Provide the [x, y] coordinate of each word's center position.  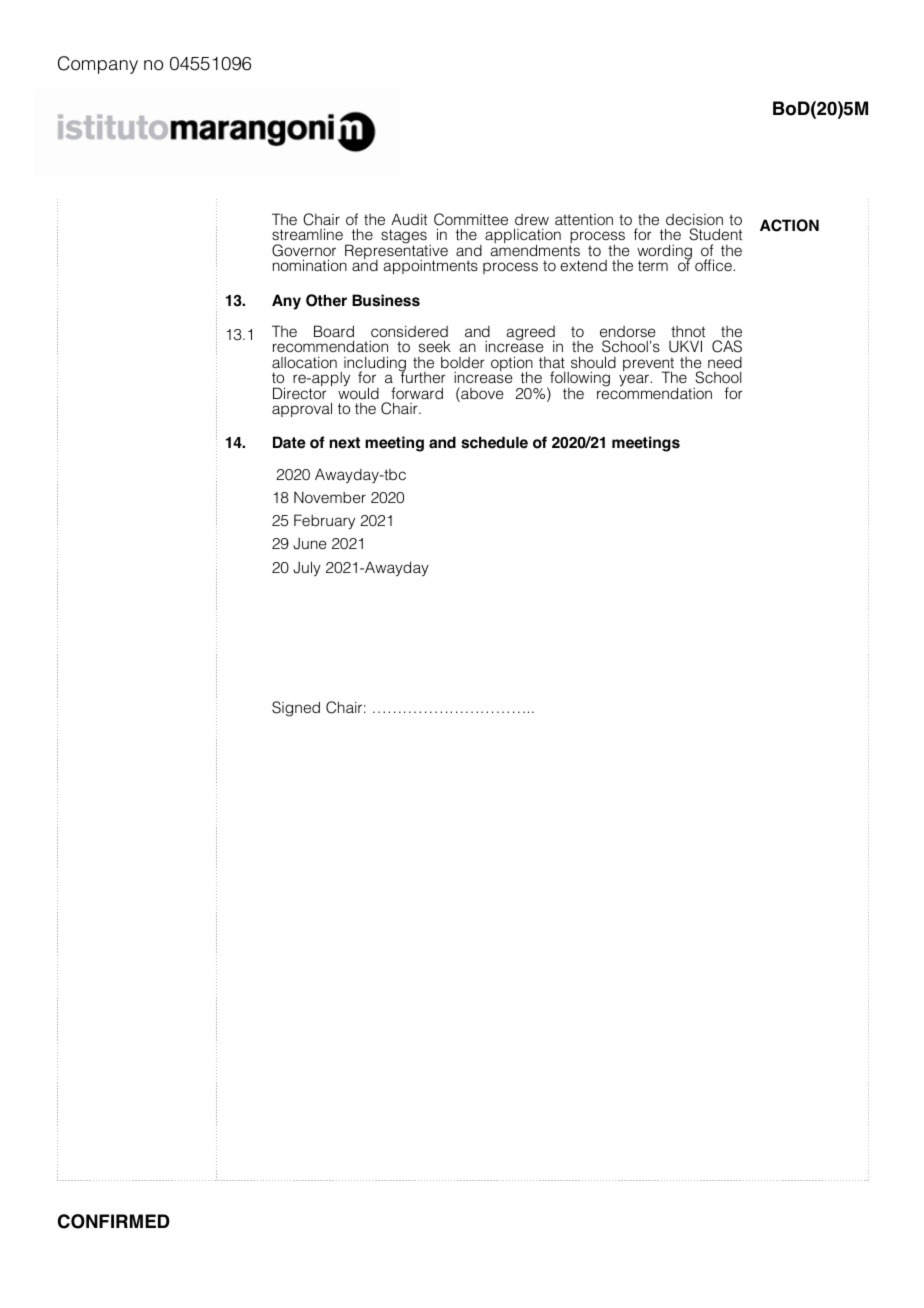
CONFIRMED [114, 1221]
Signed [296, 709]
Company [98, 65]
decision [694, 219]
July [307, 568]
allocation [304, 362]
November [330, 497]
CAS [727, 346]
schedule [494, 442]
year [634, 380]
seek [435, 346]
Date [289, 442]
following [579, 380]
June [310, 543]
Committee [471, 219]
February [324, 521]
